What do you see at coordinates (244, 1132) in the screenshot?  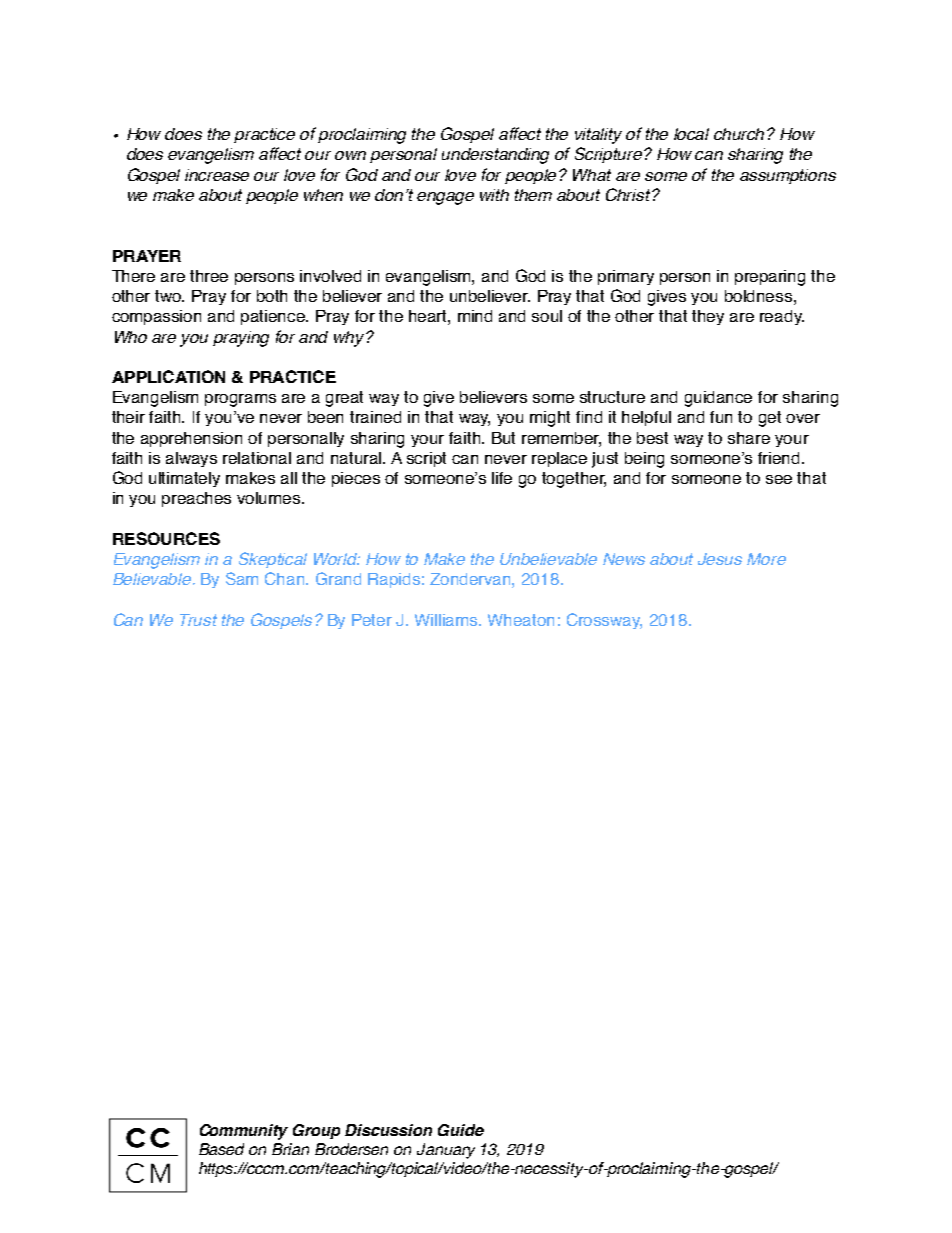 I see `Community` at bounding box center [244, 1132].
